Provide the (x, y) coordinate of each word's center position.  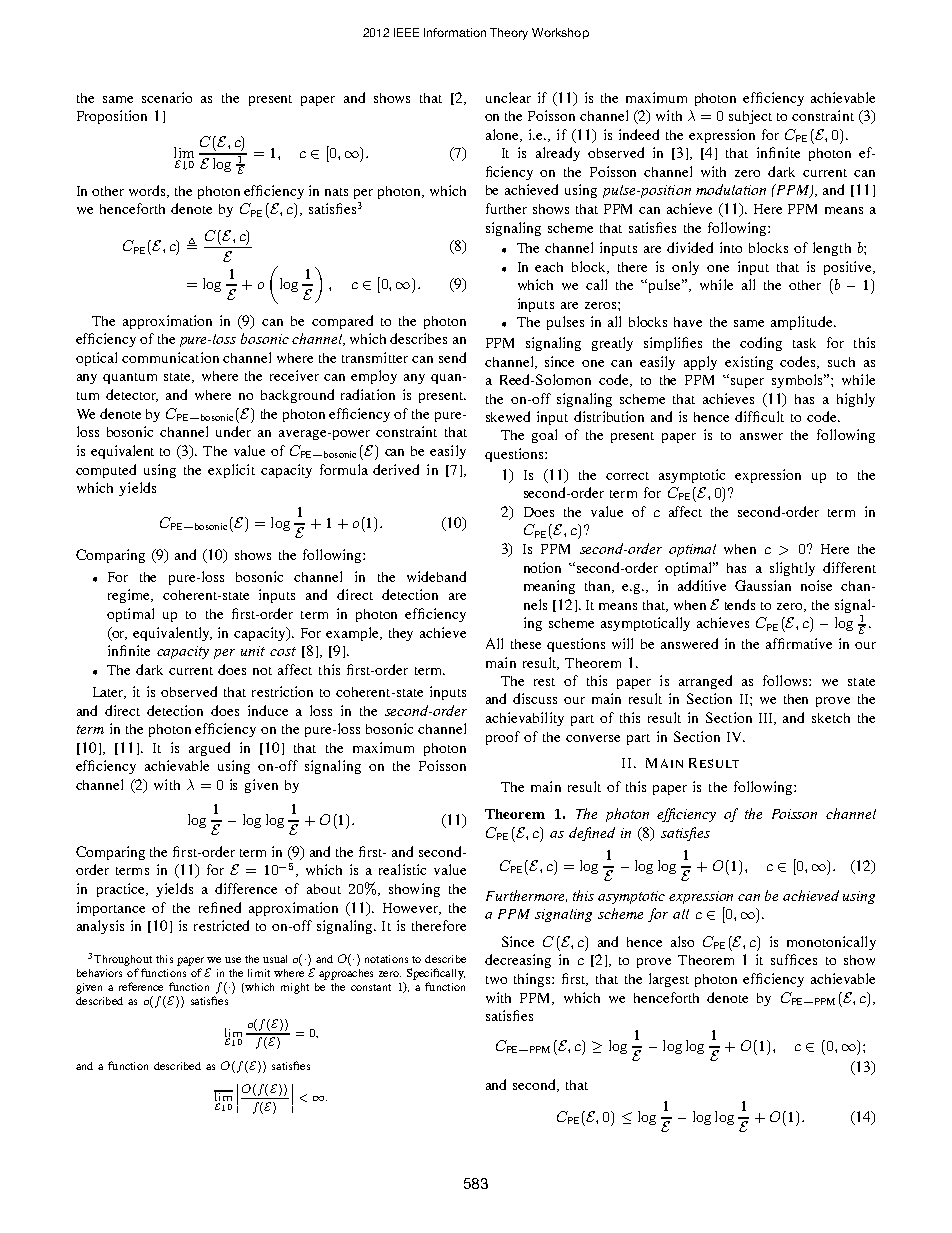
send (452, 357)
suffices (794, 959)
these (526, 644)
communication (170, 357)
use (233, 960)
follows (786, 680)
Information (455, 32)
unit (253, 651)
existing (749, 363)
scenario (167, 97)
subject (750, 117)
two (496, 980)
